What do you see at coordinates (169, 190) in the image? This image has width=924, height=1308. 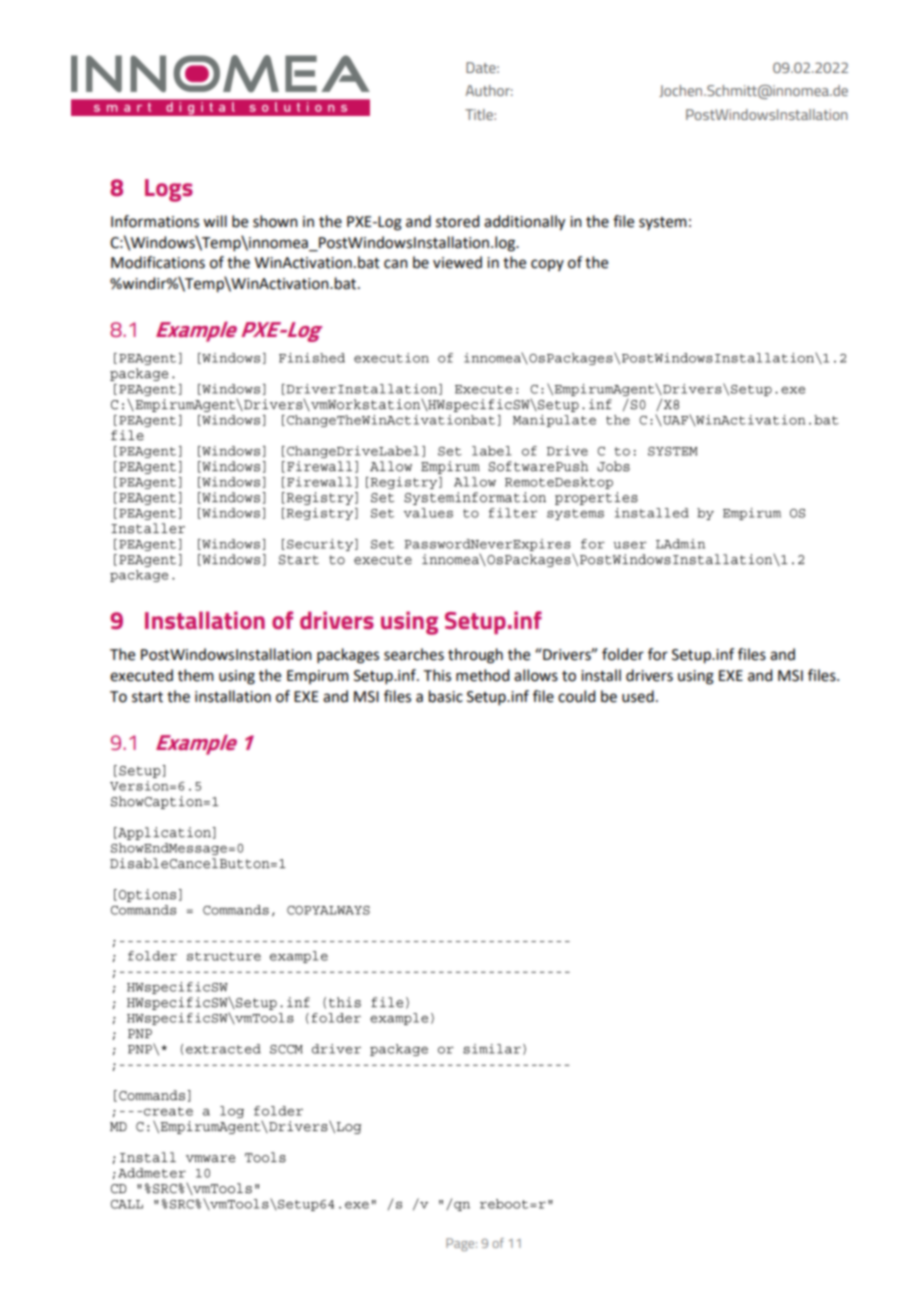 I see `Logs` at bounding box center [169, 190].
